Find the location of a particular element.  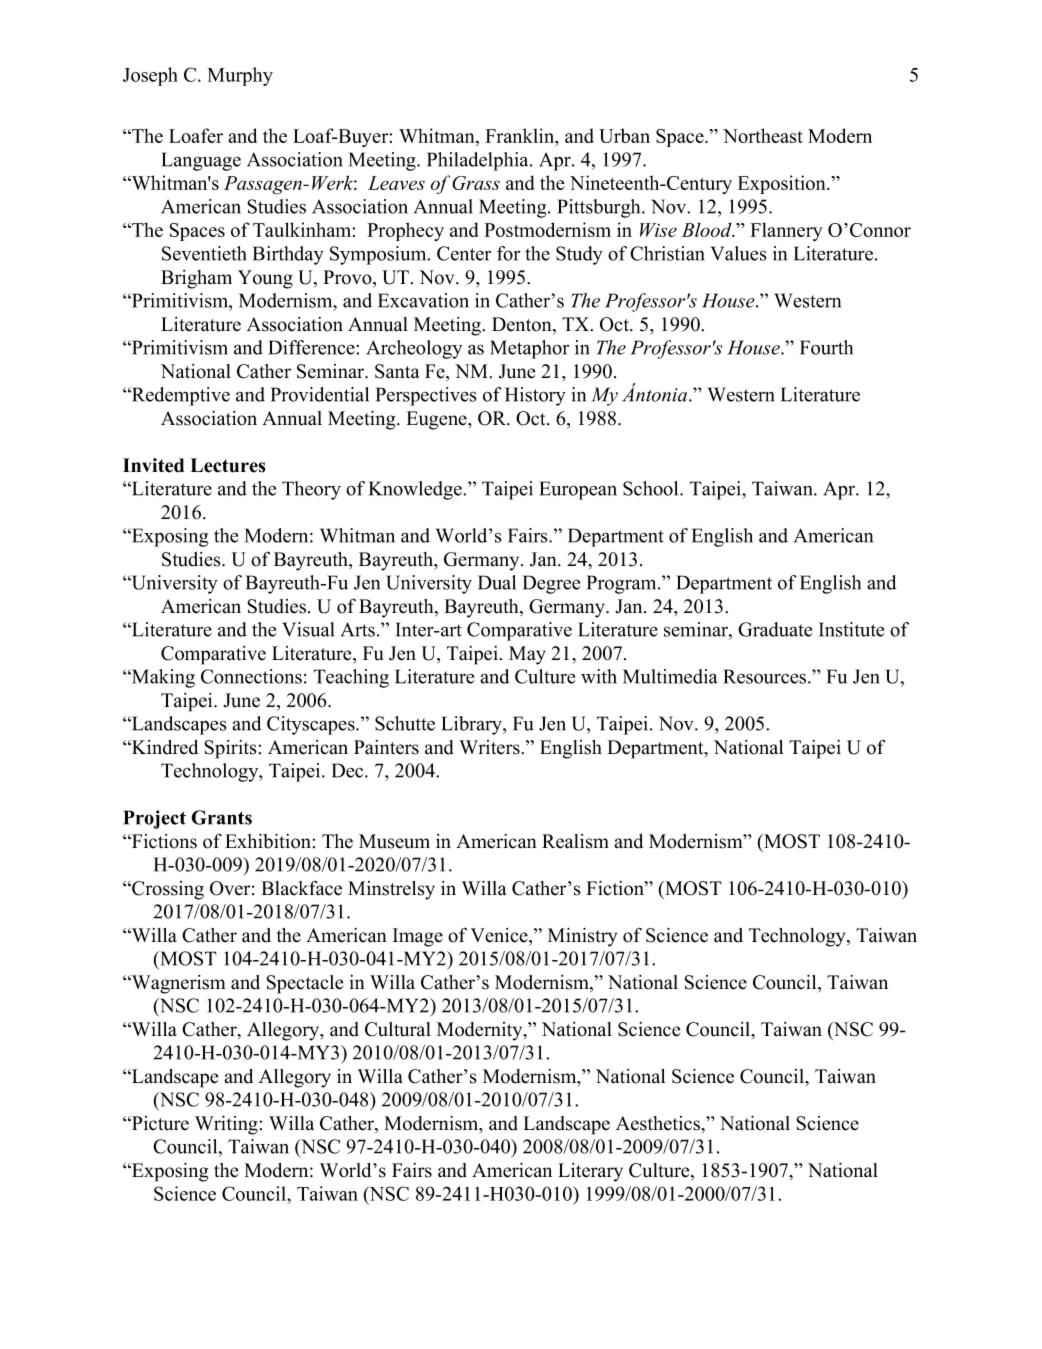

Northeast is located at coordinates (763, 135).
